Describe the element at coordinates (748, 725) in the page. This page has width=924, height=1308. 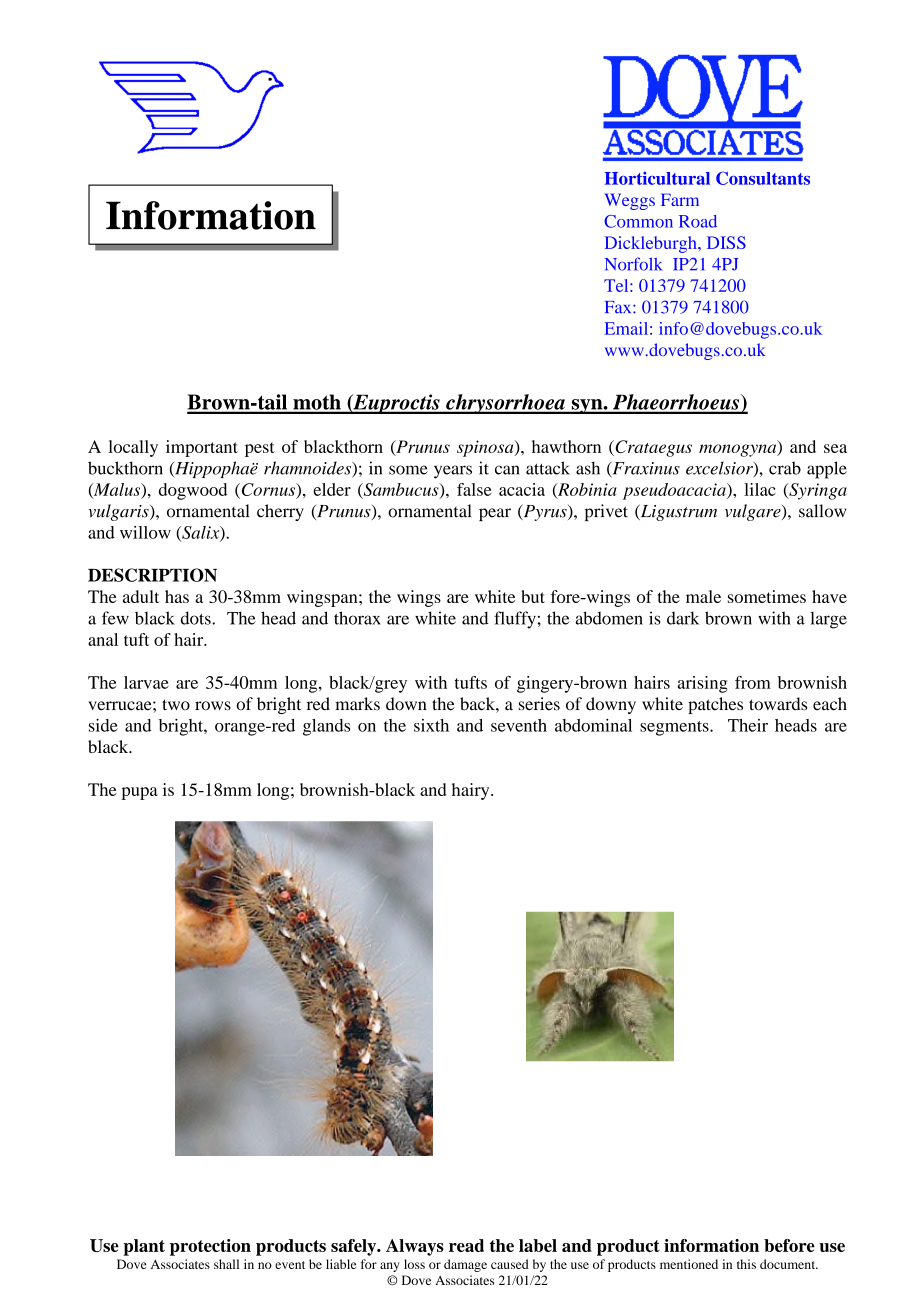
I see `Their` at that location.
